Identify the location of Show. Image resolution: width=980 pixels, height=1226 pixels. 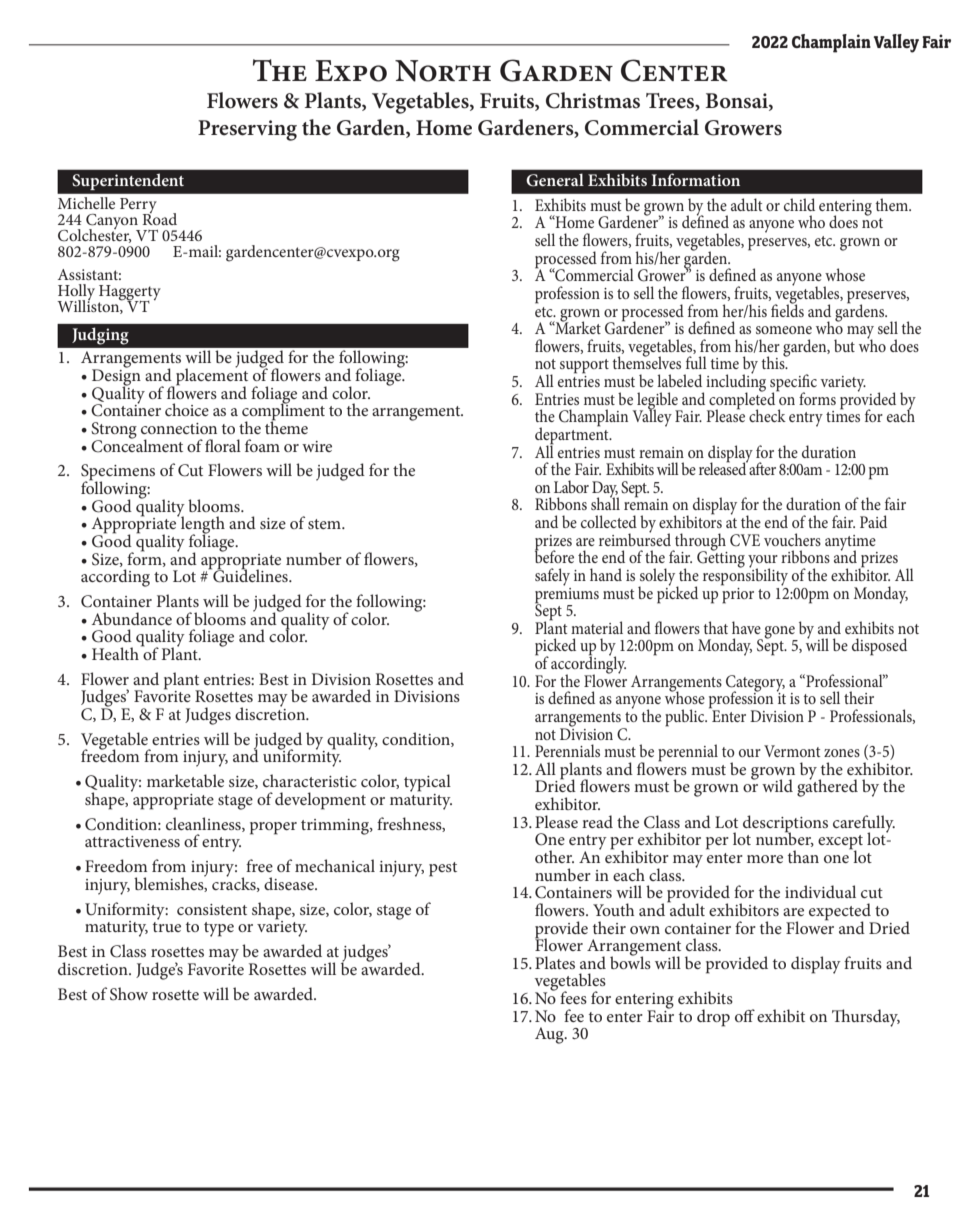
(129, 994).
